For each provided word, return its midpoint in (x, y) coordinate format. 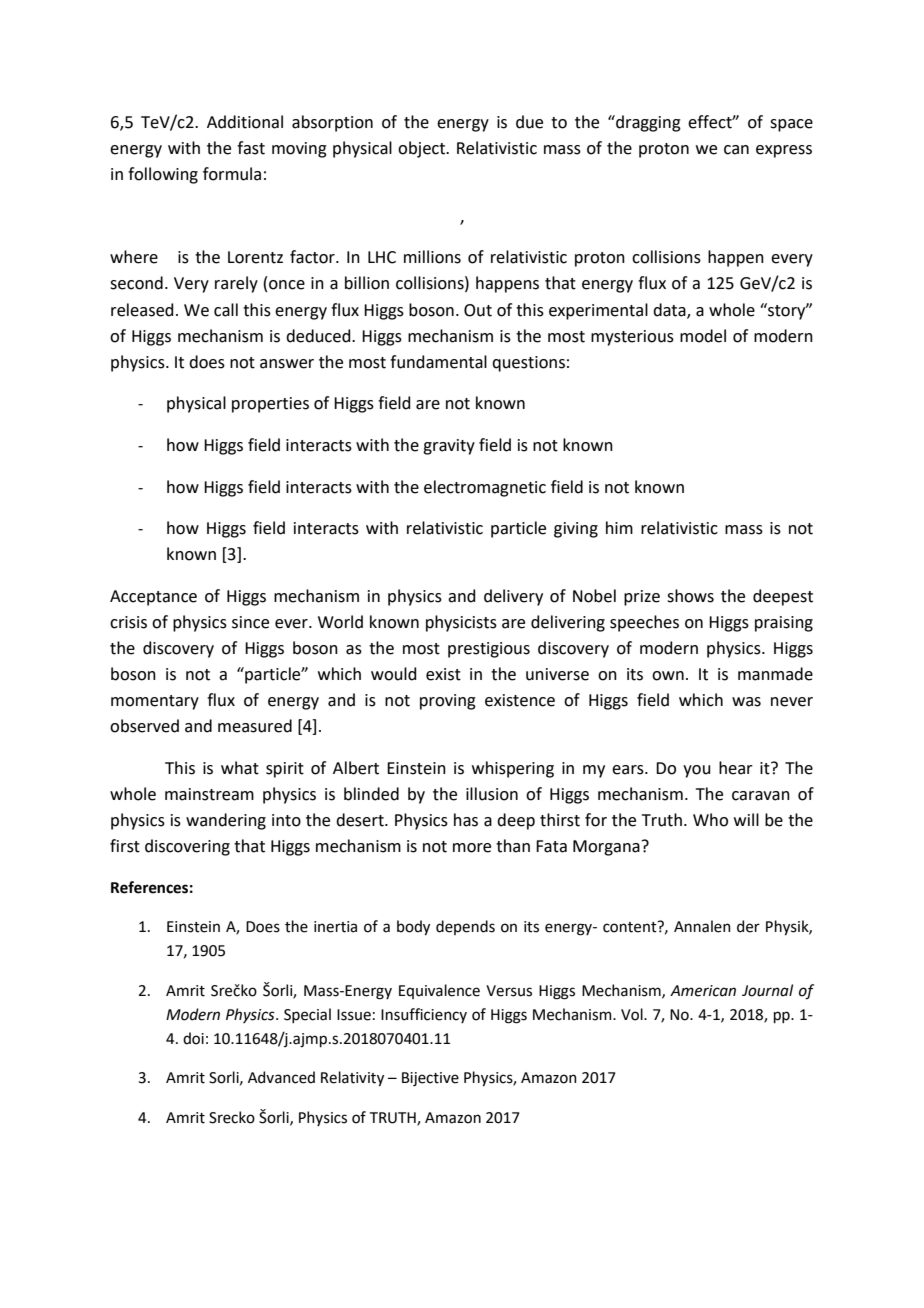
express (784, 151)
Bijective (430, 1079)
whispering (513, 769)
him (619, 527)
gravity (449, 447)
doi (193, 1038)
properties (270, 405)
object (423, 149)
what (240, 768)
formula (232, 174)
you (697, 771)
